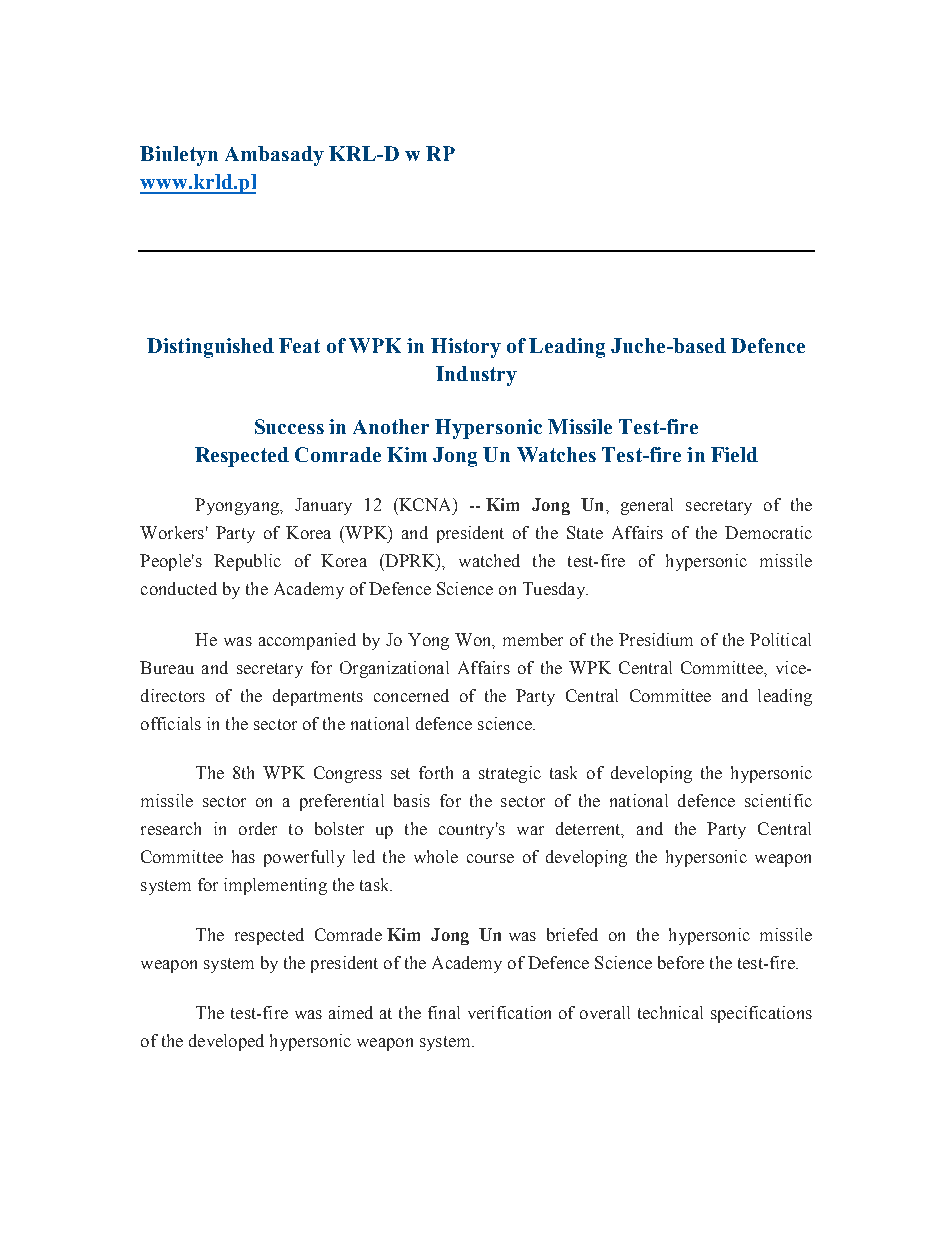  What do you see at coordinates (318, 697) in the page?
I see `departments` at bounding box center [318, 697].
